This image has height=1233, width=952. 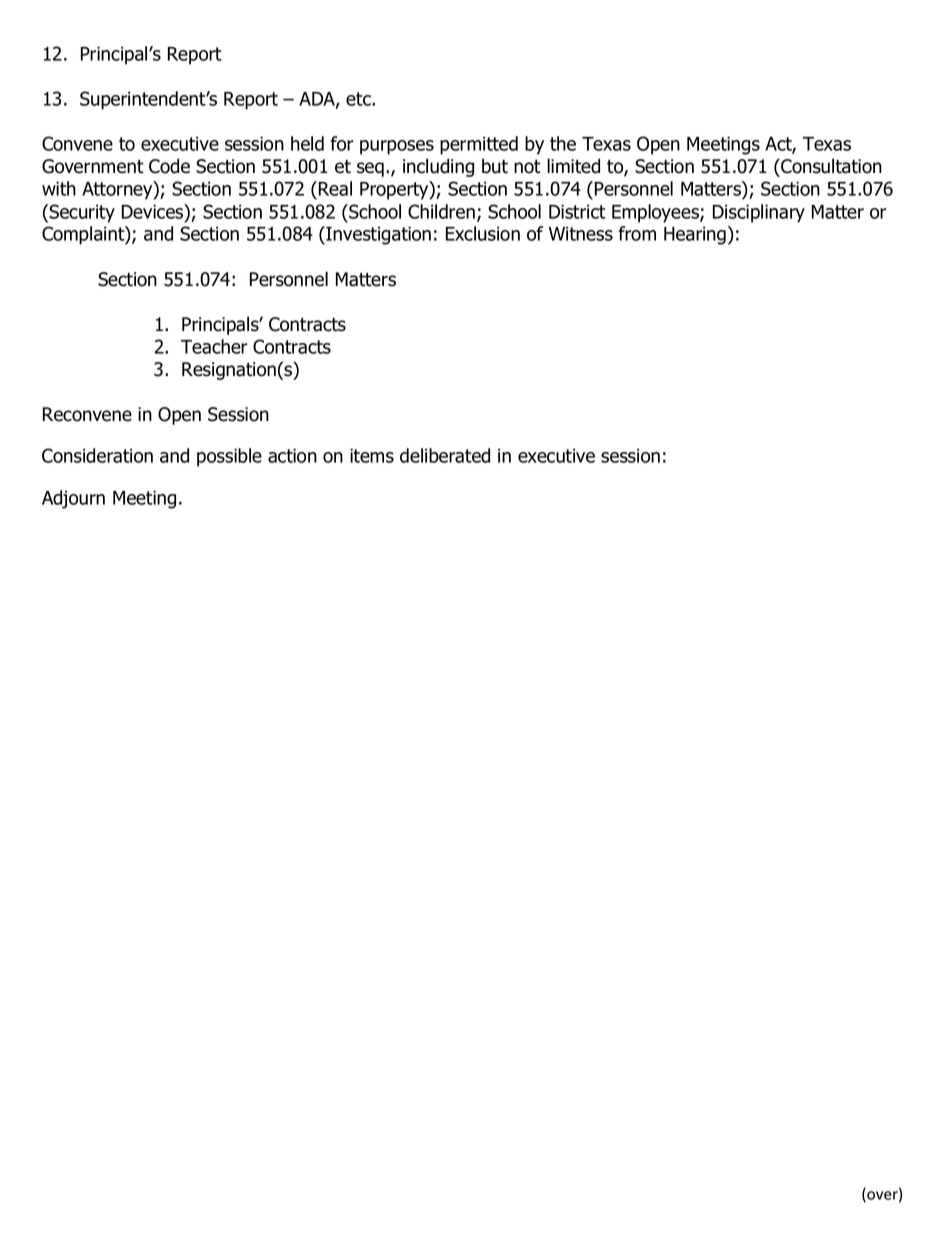 What do you see at coordinates (441, 211) in the image?
I see `Children` at bounding box center [441, 211].
